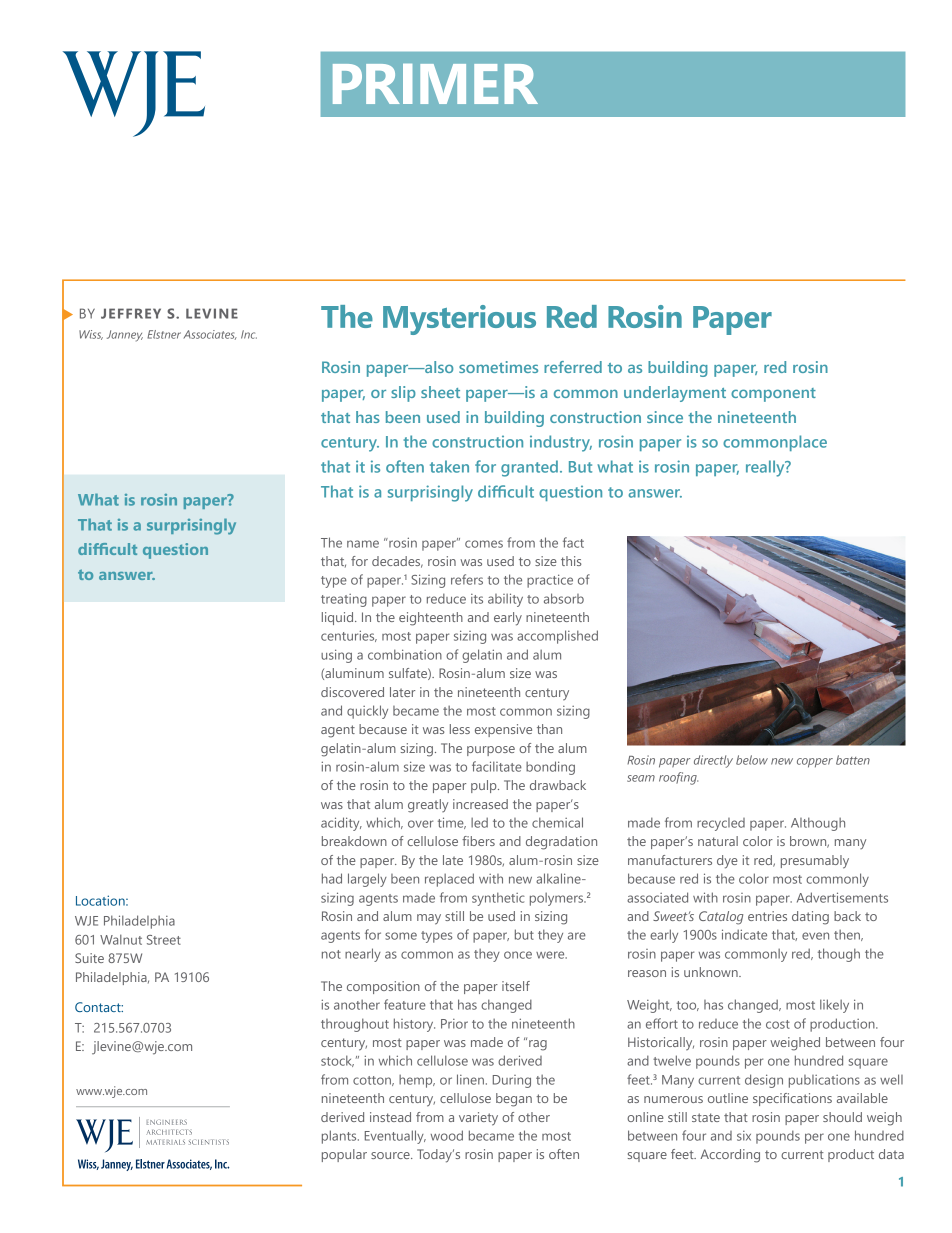  I want to click on Associates, so click(210, 335).
